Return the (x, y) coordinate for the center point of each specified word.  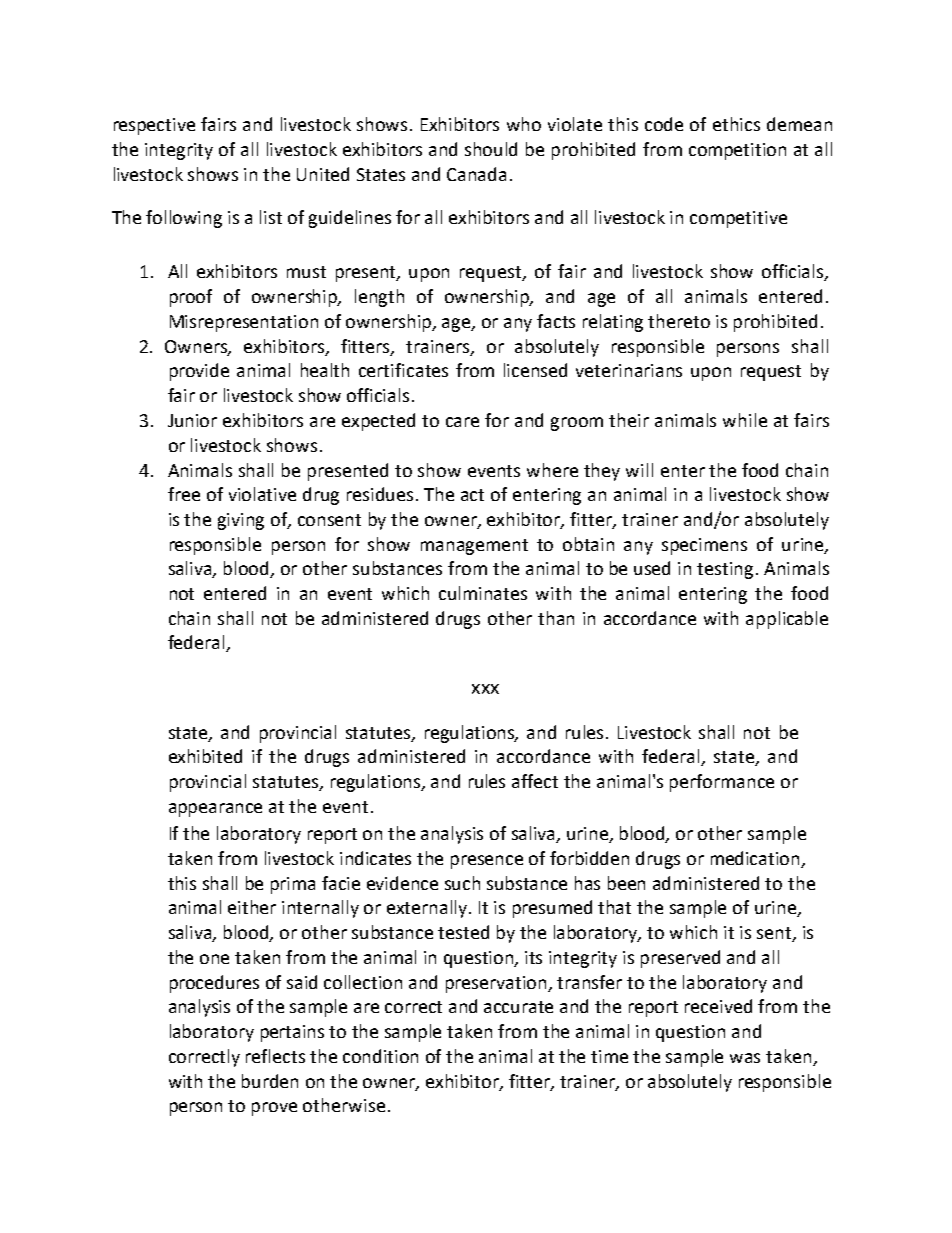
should (491, 149)
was (745, 1058)
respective (154, 126)
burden (270, 1081)
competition (737, 151)
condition (380, 1056)
